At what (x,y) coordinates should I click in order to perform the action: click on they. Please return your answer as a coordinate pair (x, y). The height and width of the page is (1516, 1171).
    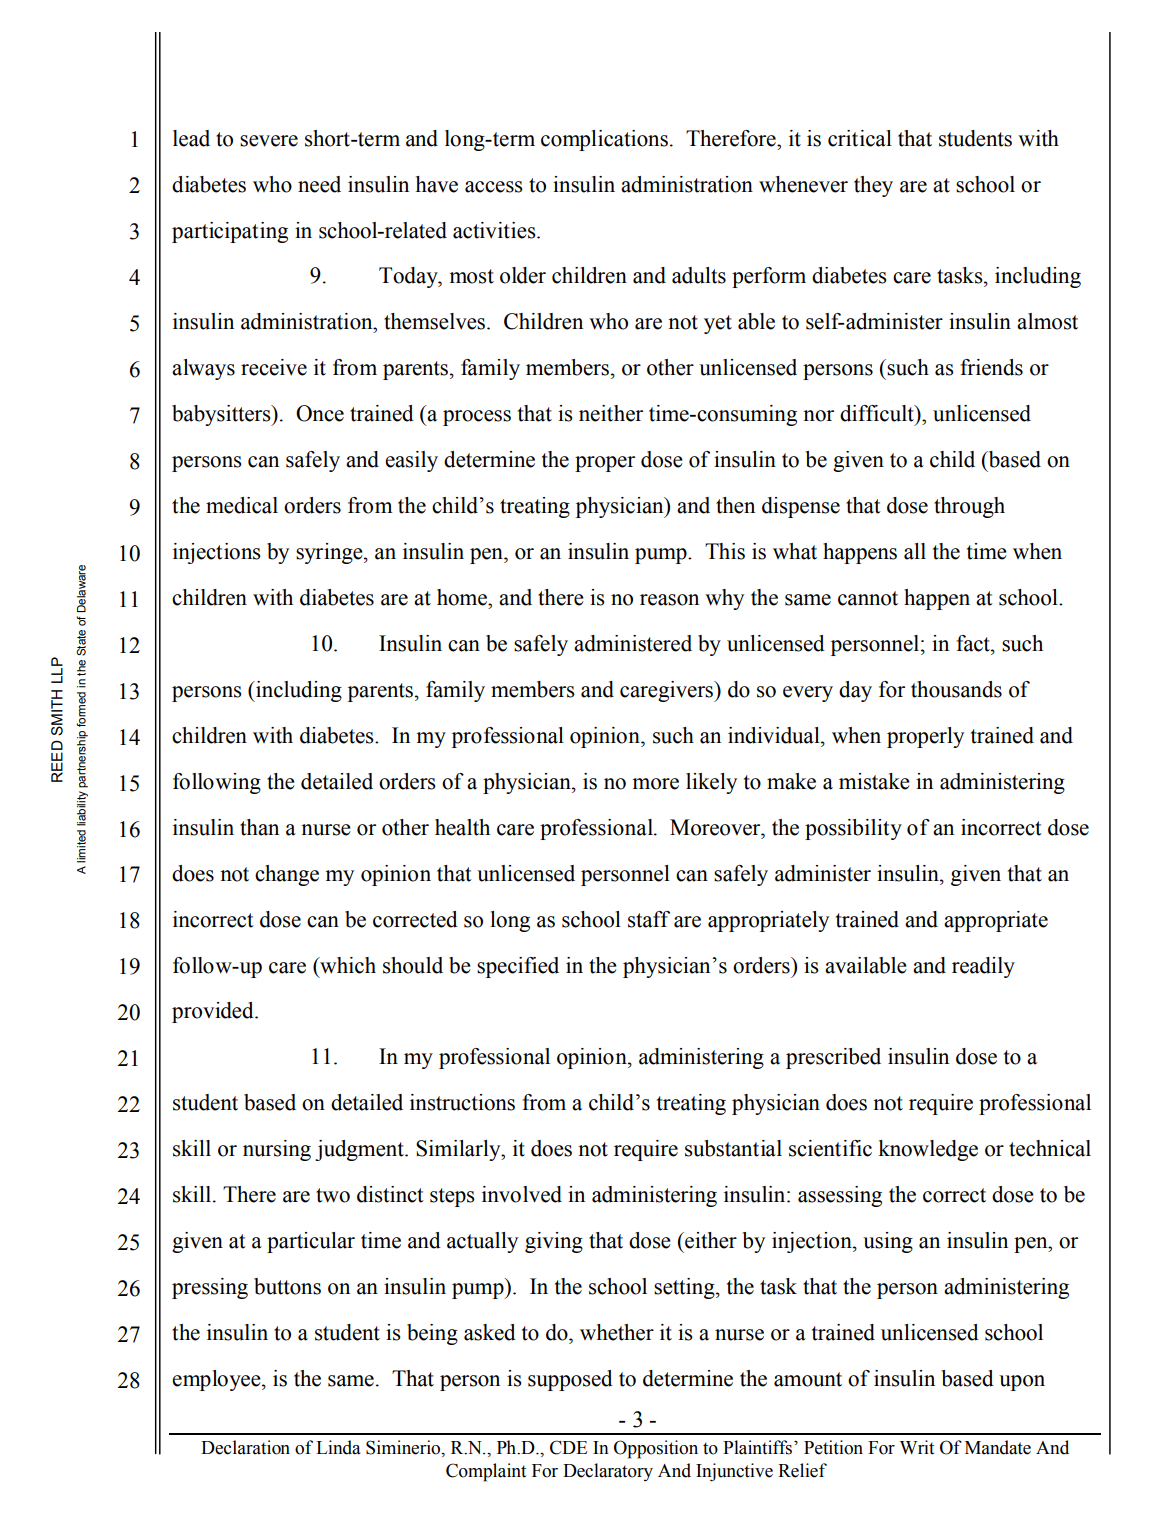
    Looking at the image, I should click on (873, 186).
